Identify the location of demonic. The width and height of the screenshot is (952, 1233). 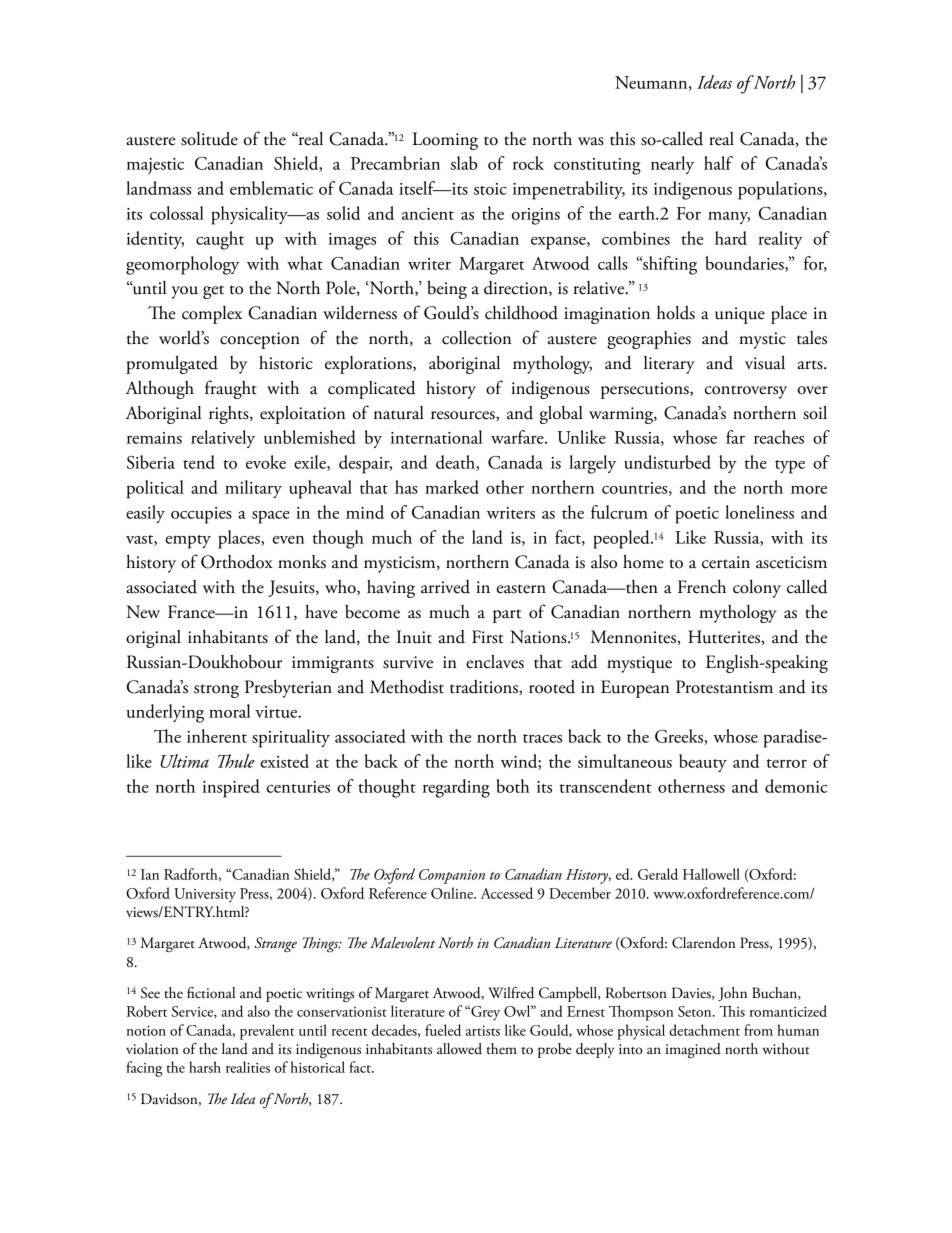
(796, 786).
